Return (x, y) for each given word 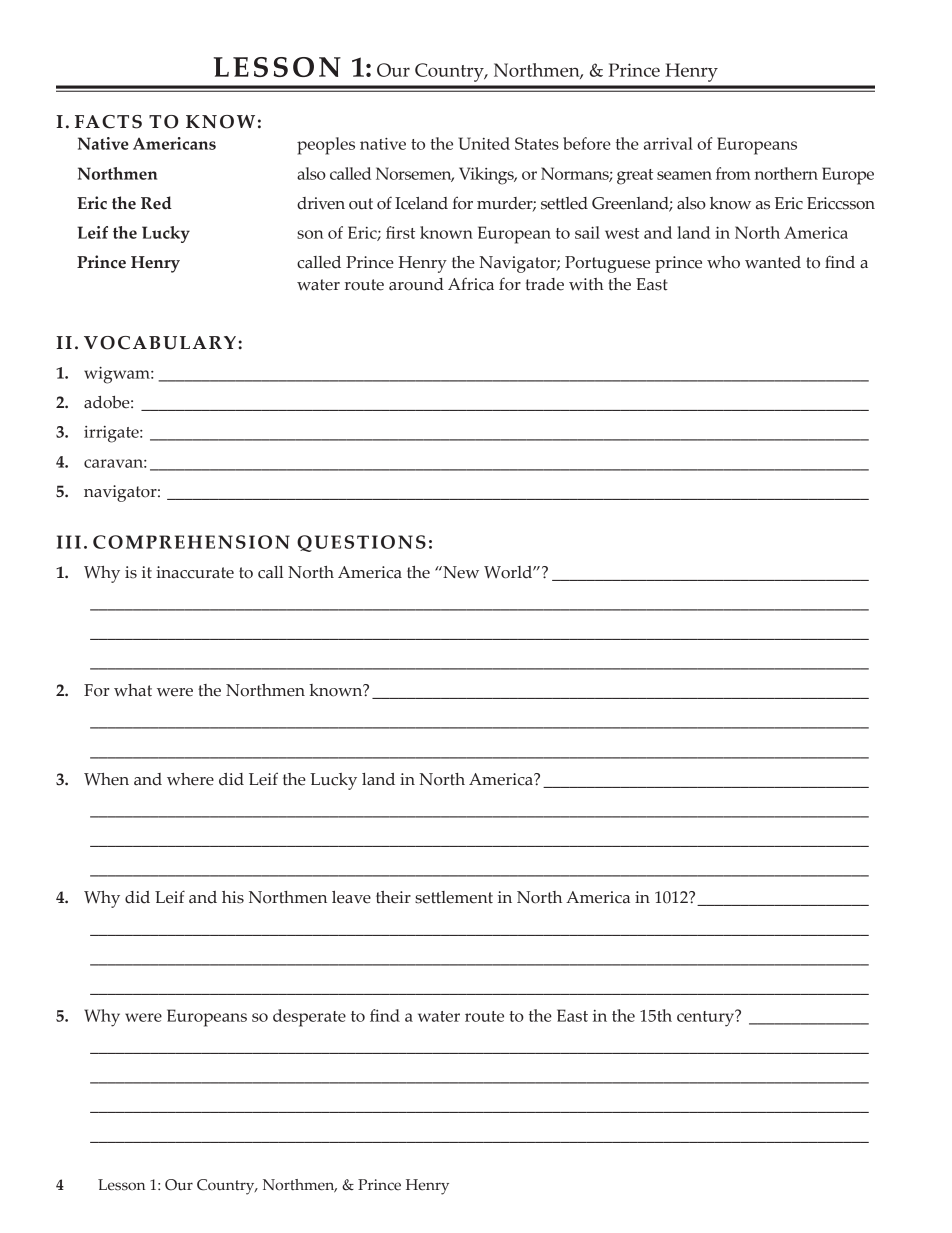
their (393, 897)
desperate (309, 1018)
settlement (454, 897)
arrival (668, 143)
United (484, 143)
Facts (108, 122)
